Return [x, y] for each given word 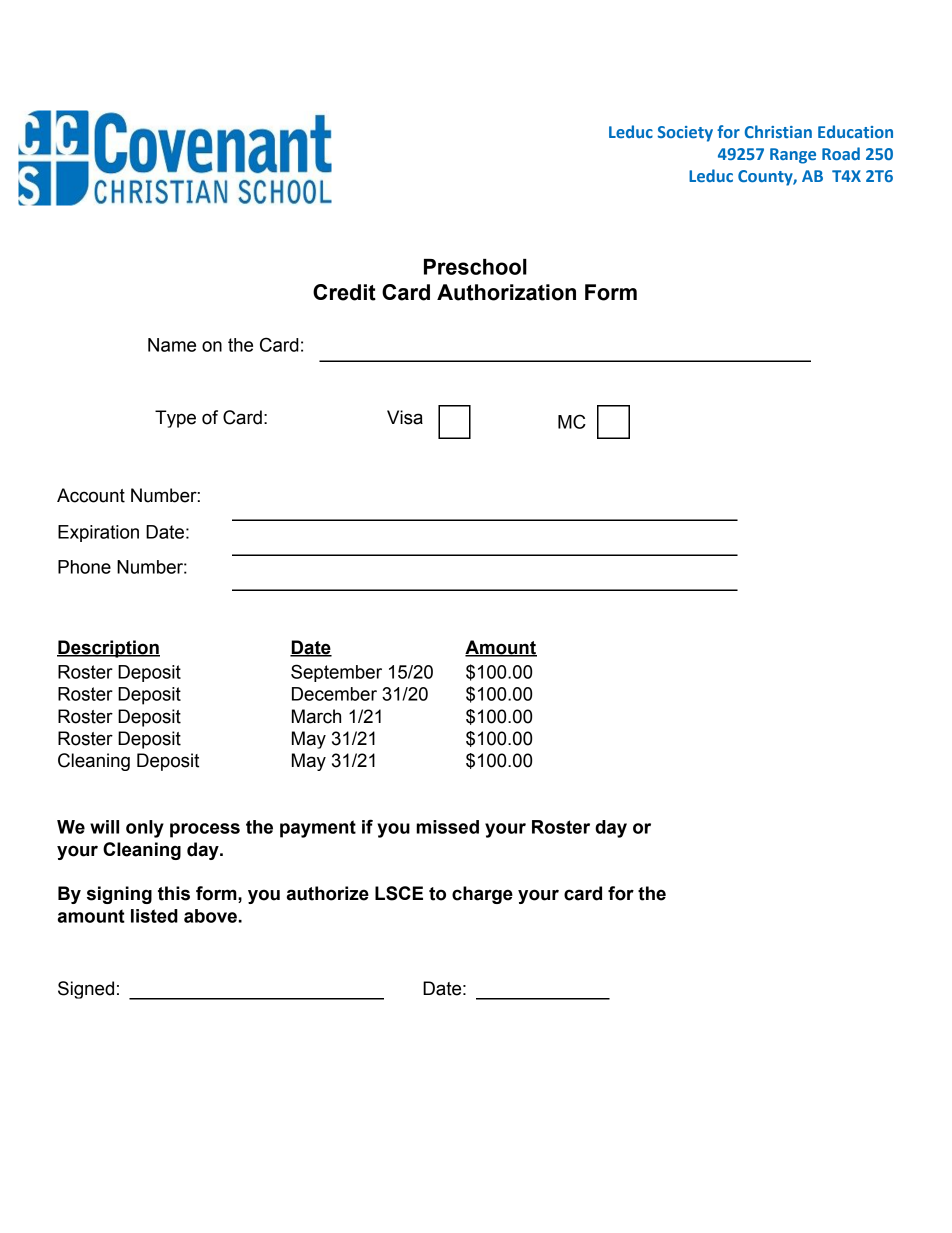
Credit [344, 292]
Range [793, 156]
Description [108, 649]
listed [154, 916]
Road [841, 153]
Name [172, 345]
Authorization [506, 292]
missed [447, 827]
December [334, 694]
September [336, 673]
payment [318, 829]
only [145, 829]
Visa [405, 417]
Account [91, 495]
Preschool [475, 267]
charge [482, 895]
